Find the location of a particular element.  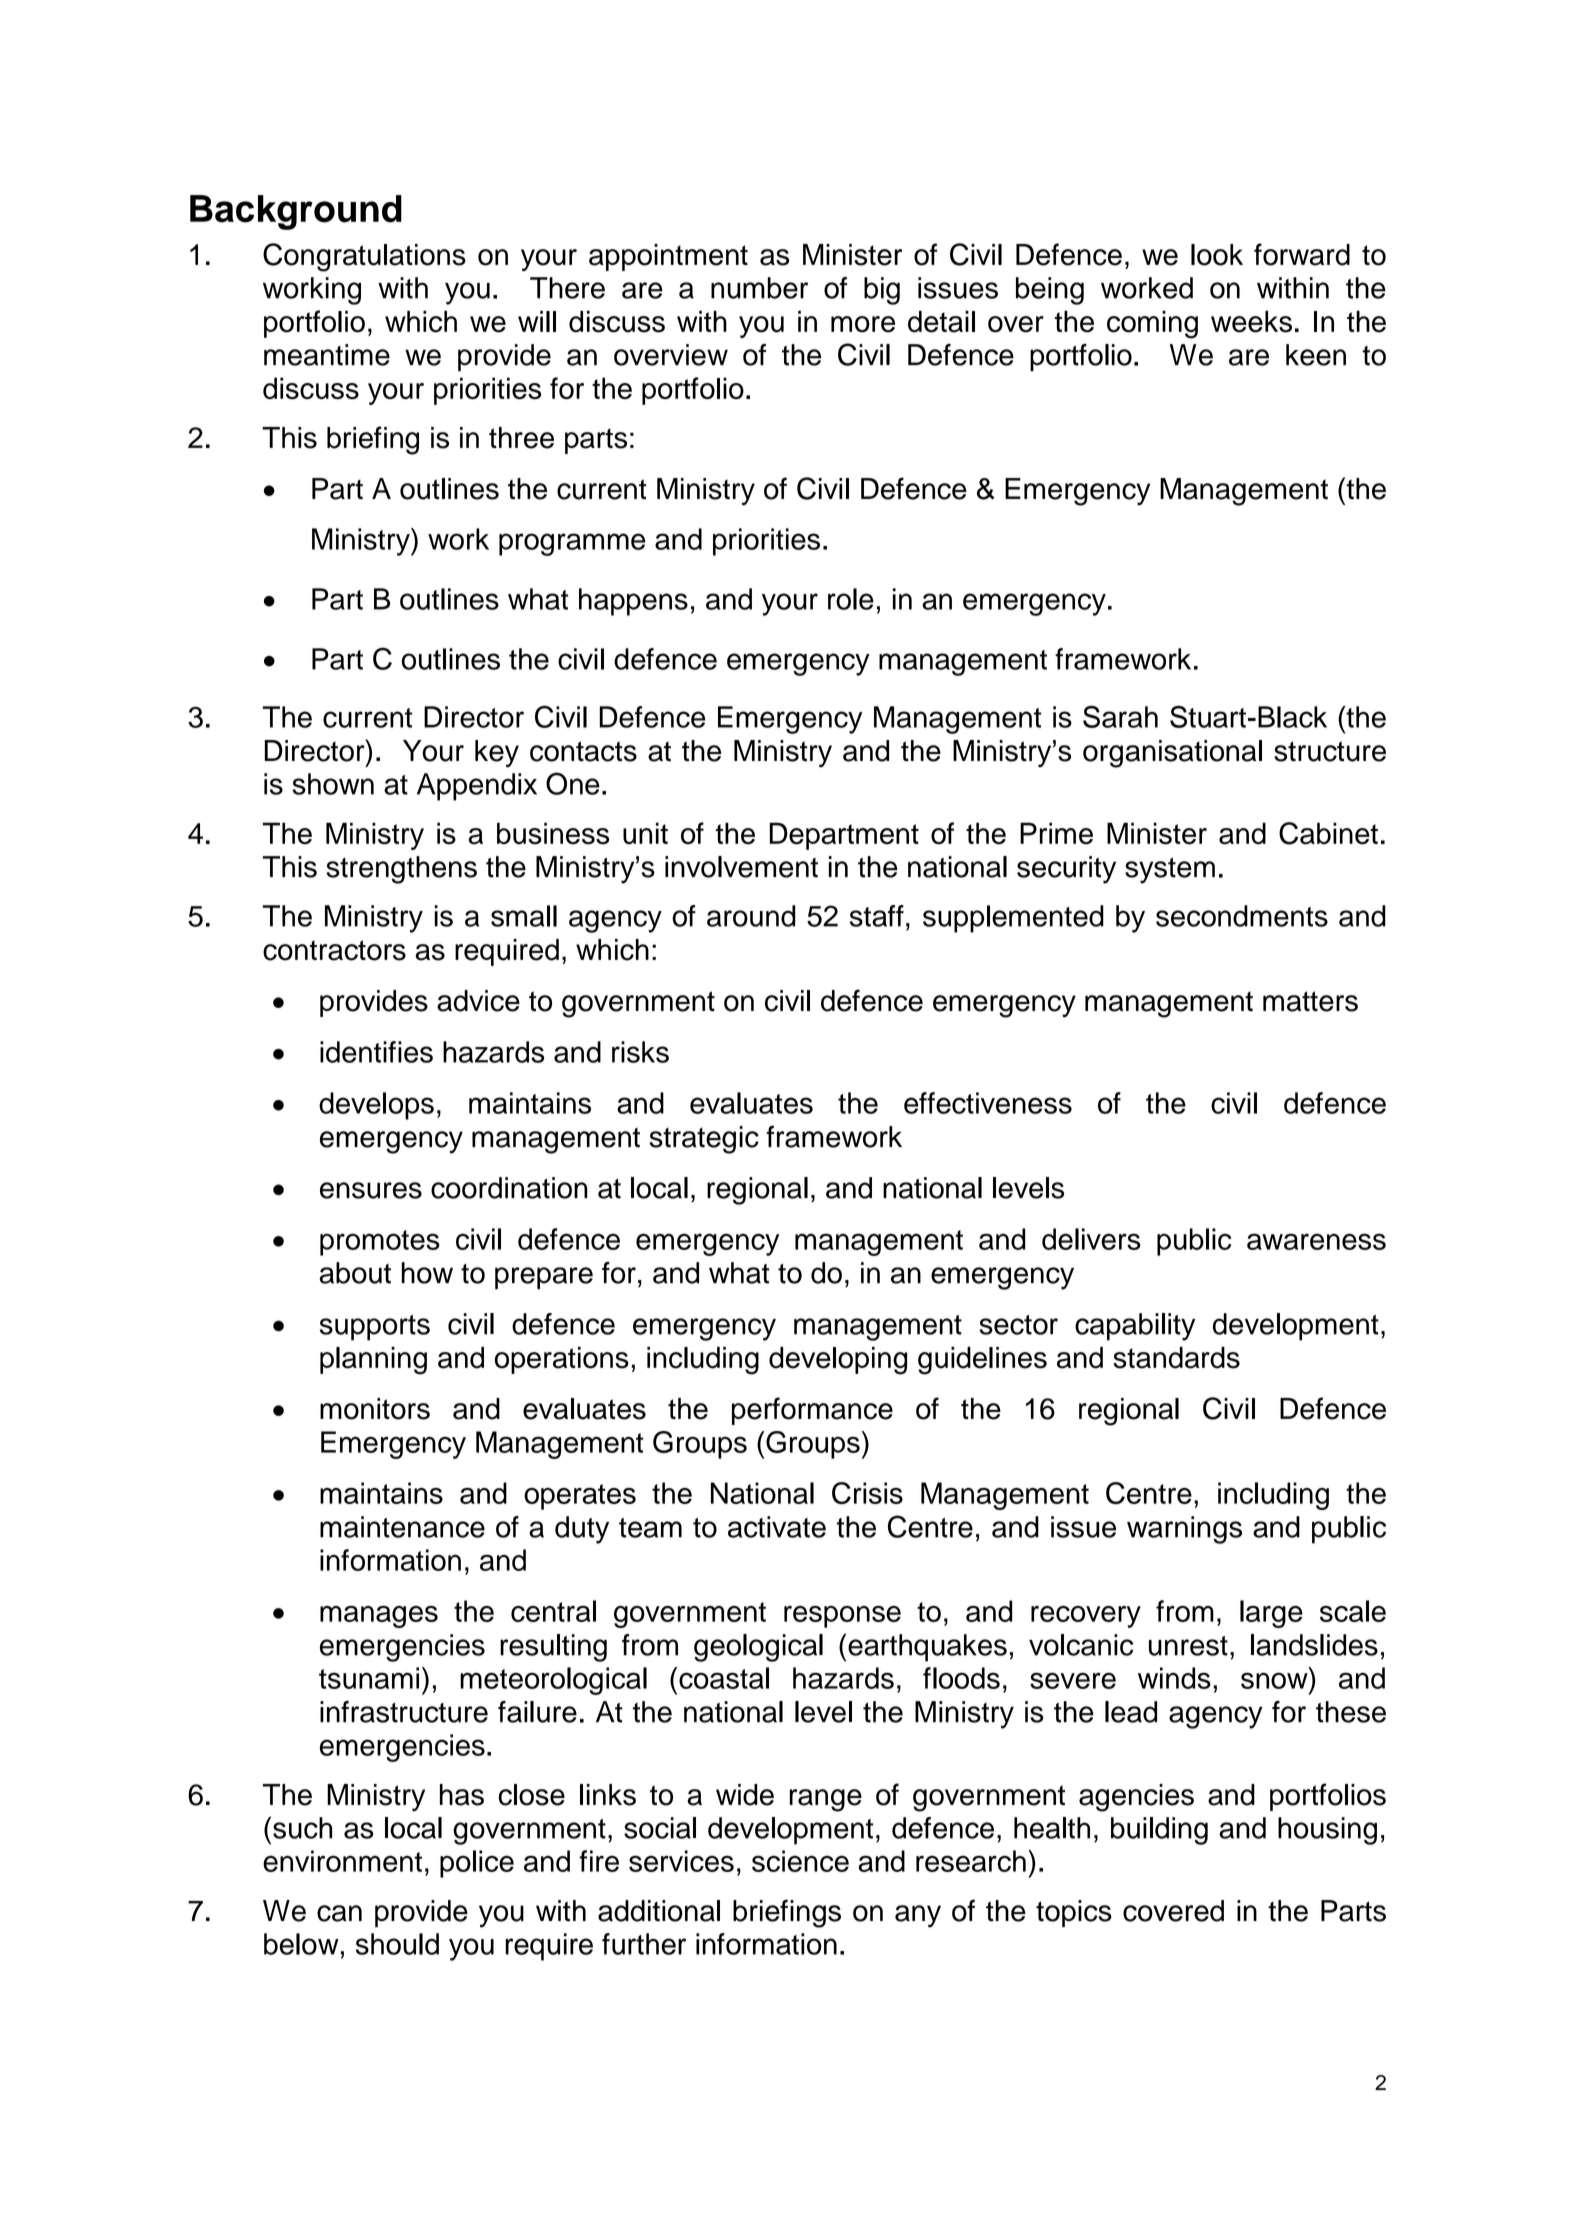

Crisis is located at coordinates (867, 1493).
